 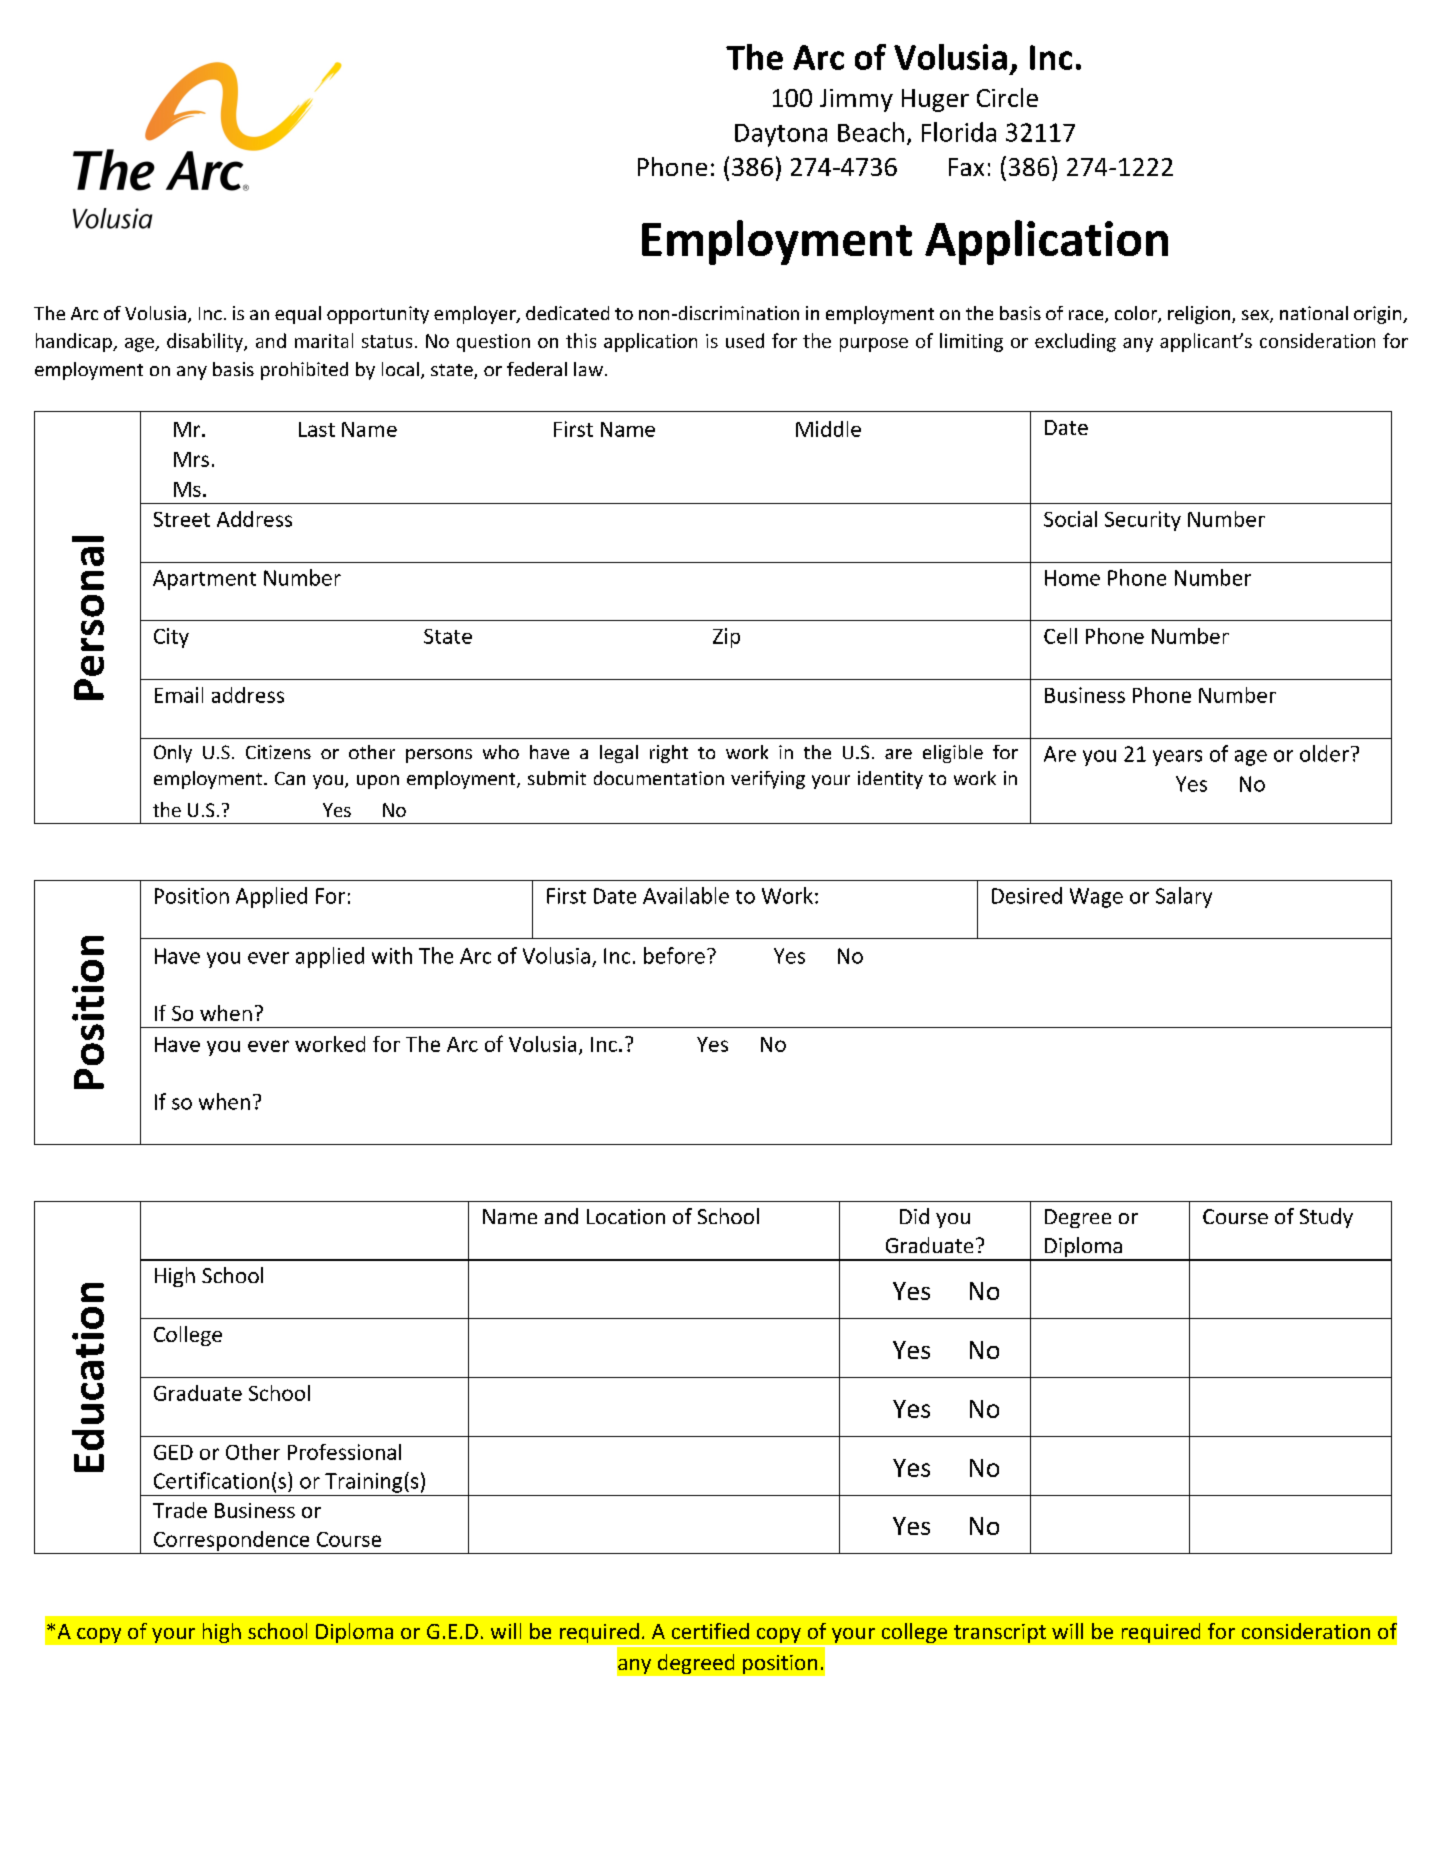 What do you see at coordinates (298, 315) in the screenshot?
I see `equal` at bounding box center [298, 315].
